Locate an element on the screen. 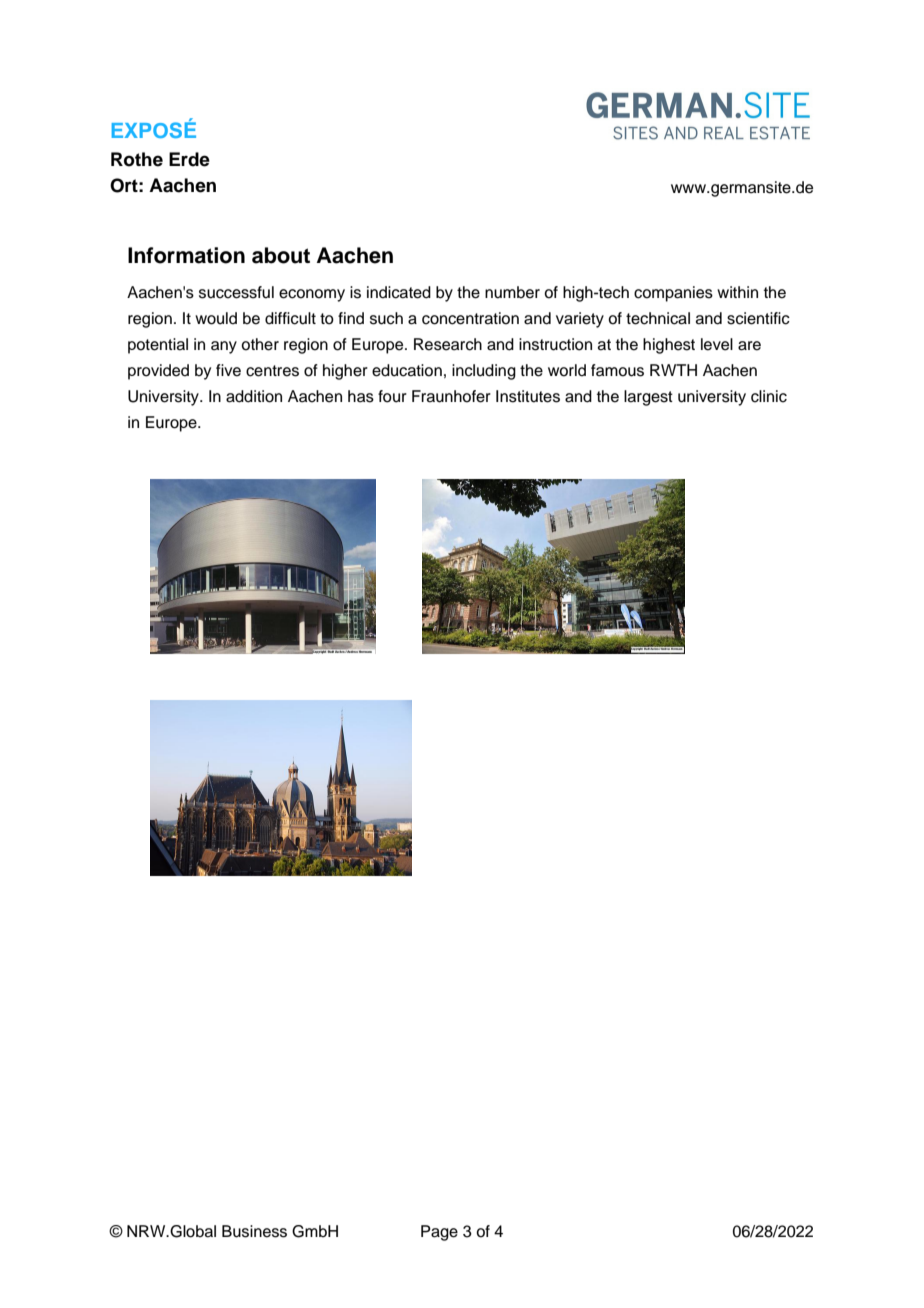 This screenshot has height=1308, width=924. Erde is located at coordinates (189, 159).
